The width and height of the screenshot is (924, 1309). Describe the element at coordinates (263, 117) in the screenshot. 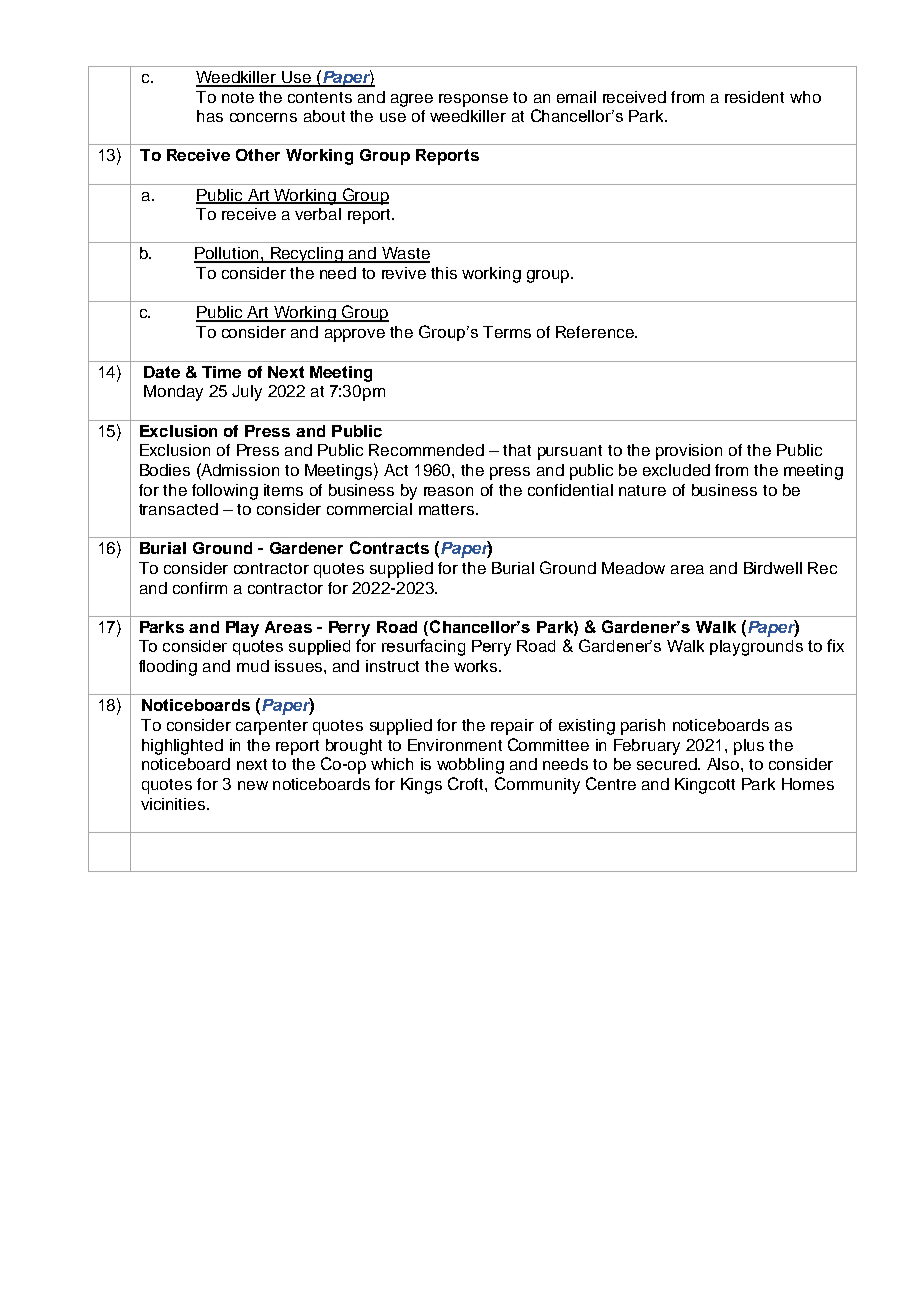

I see `concerns` at that location.
